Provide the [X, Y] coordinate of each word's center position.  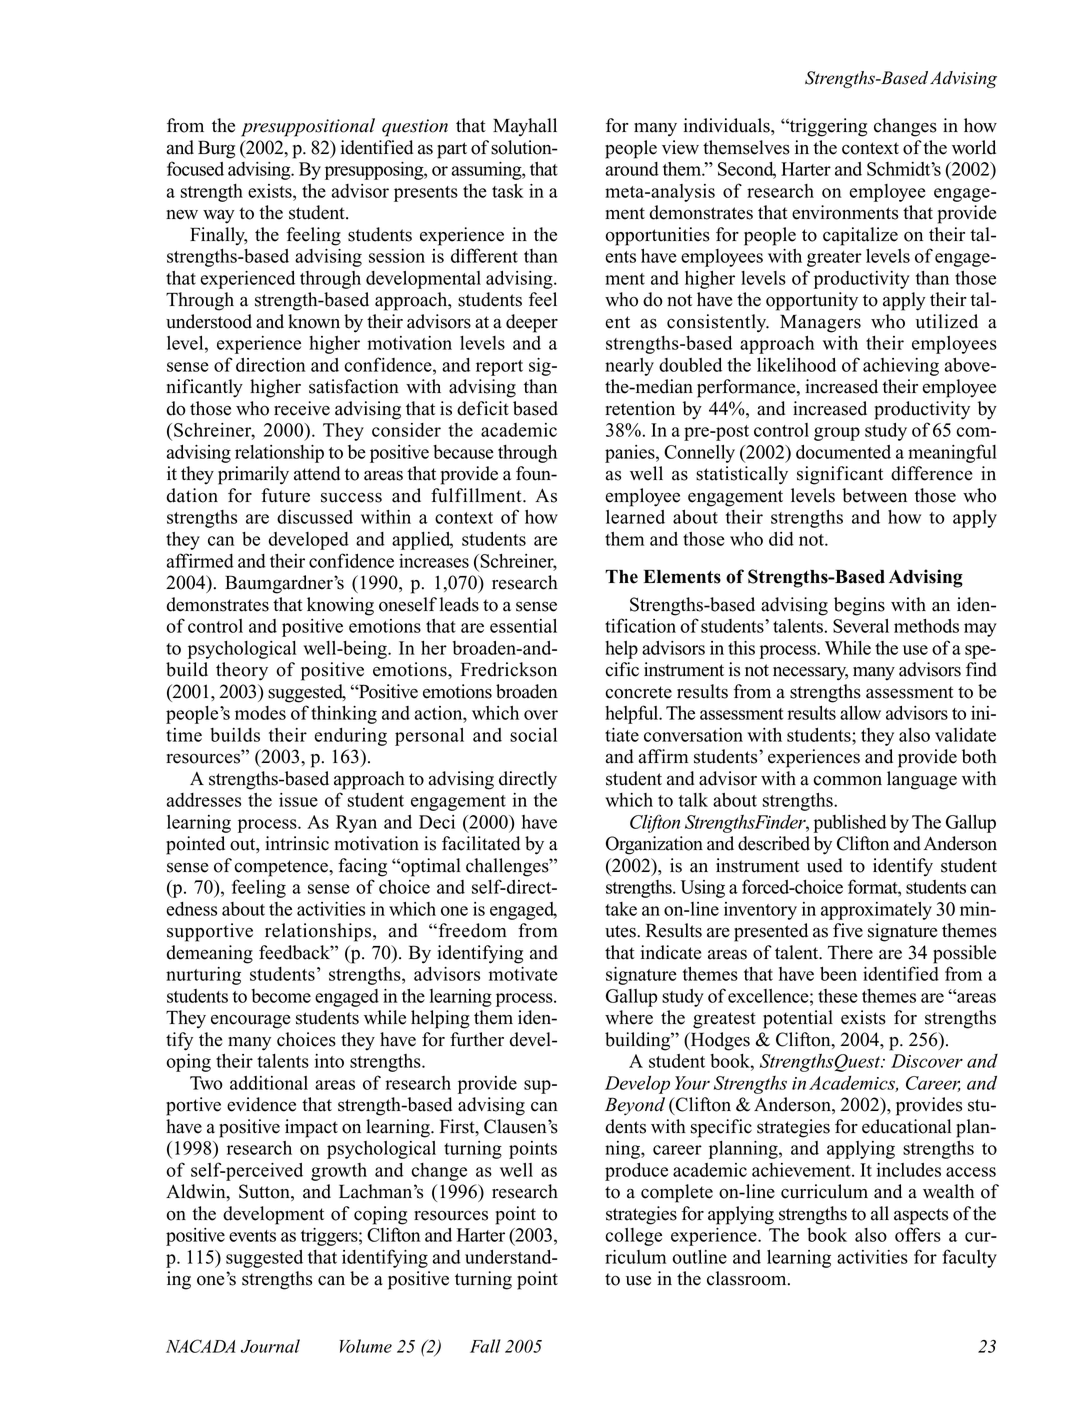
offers [918, 1234]
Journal [270, 1346]
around [632, 169]
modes [260, 713]
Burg [216, 149]
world [974, 147]
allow [860, 713]
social [533, 735]
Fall [485, 1346]
